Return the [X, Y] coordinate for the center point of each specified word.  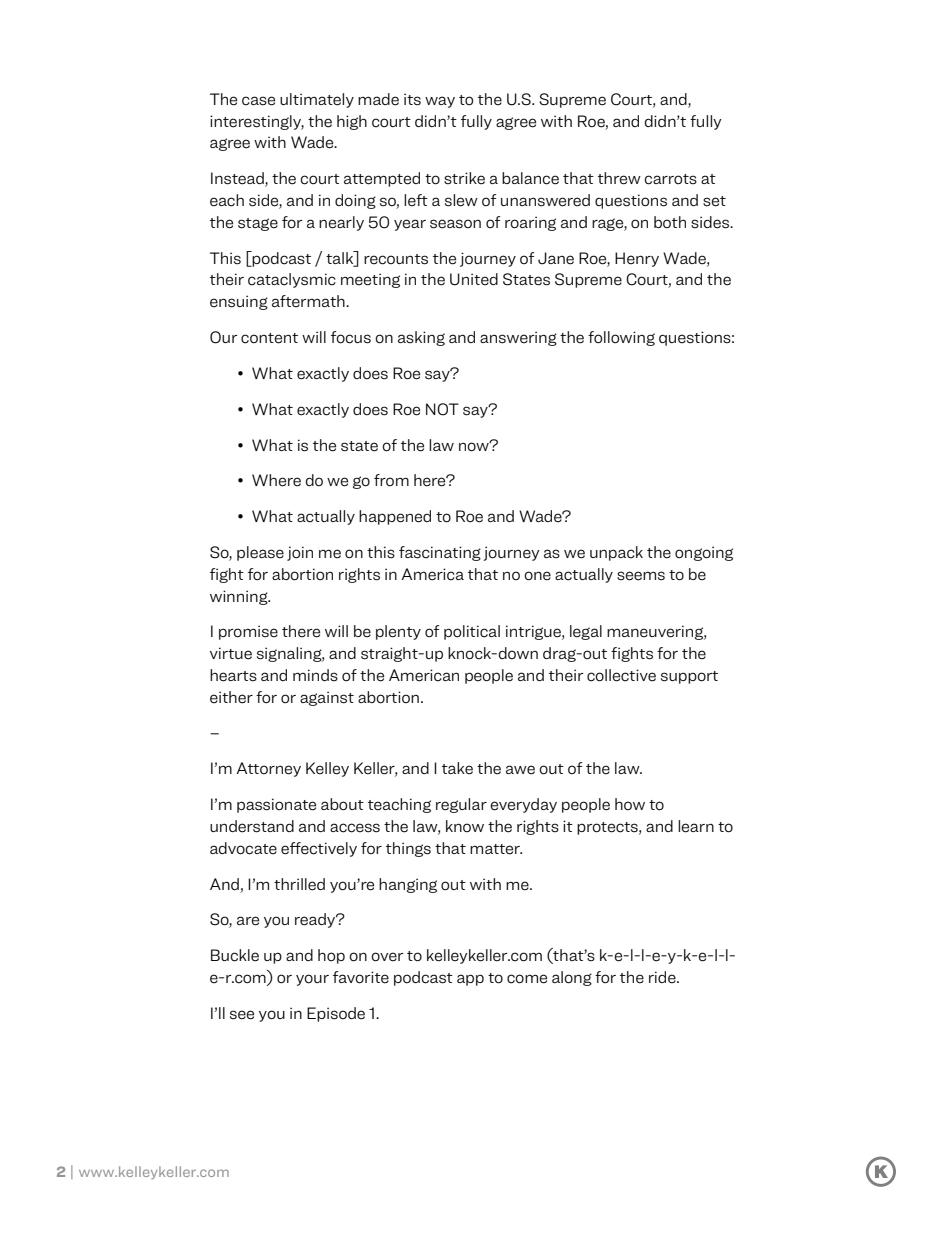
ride [663, 977]
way [440, 102]
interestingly [257, 122]
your [312, 980]
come [527, 979]
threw [619, 178]
